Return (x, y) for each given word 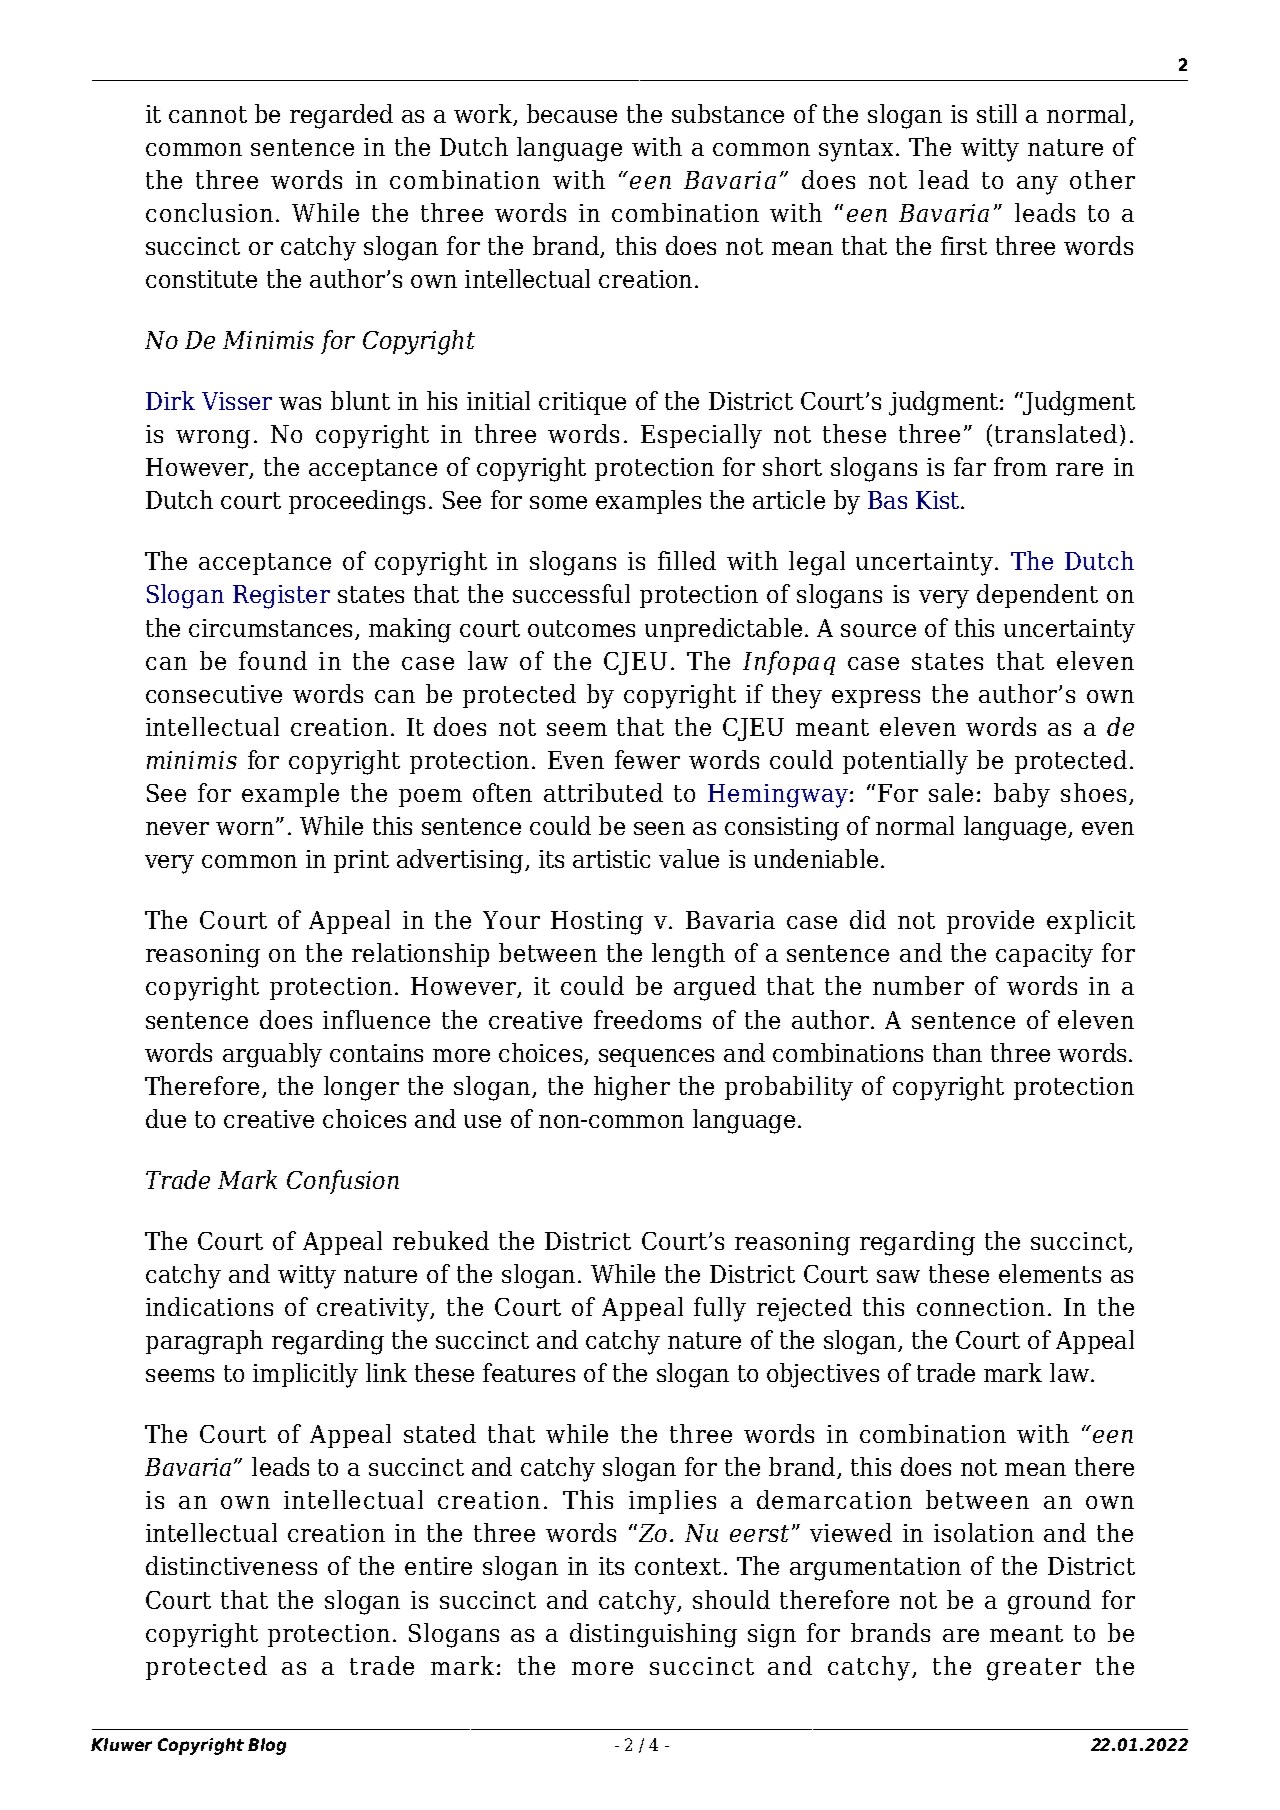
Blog (267, 1746)
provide (990, 922)
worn (245, 828)
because (572, 113)
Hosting (597, 923)
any (1037, 185)
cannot (208, 114)
